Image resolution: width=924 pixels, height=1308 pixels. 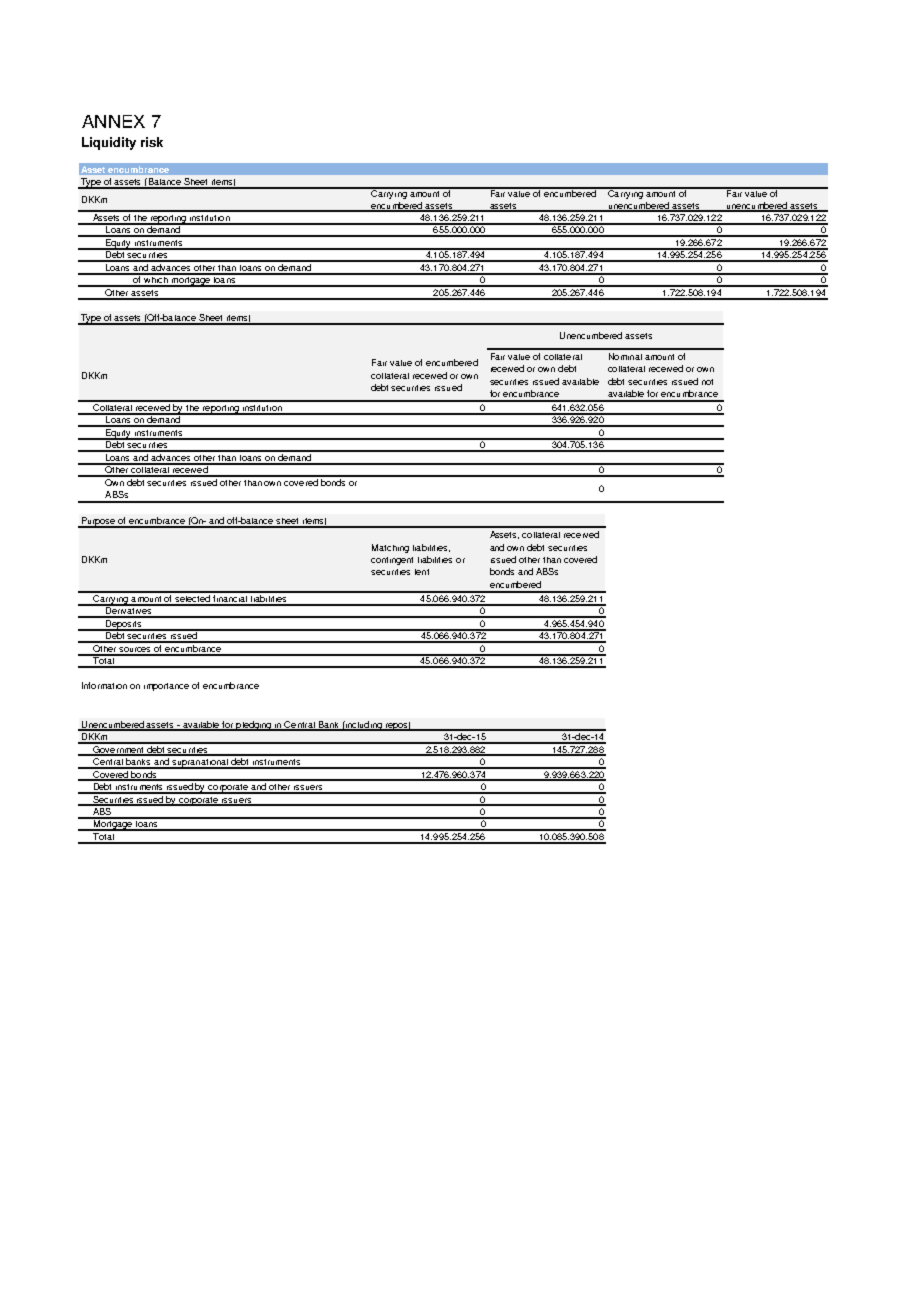 I want to click on Matching, so click(x=390, y=548).
